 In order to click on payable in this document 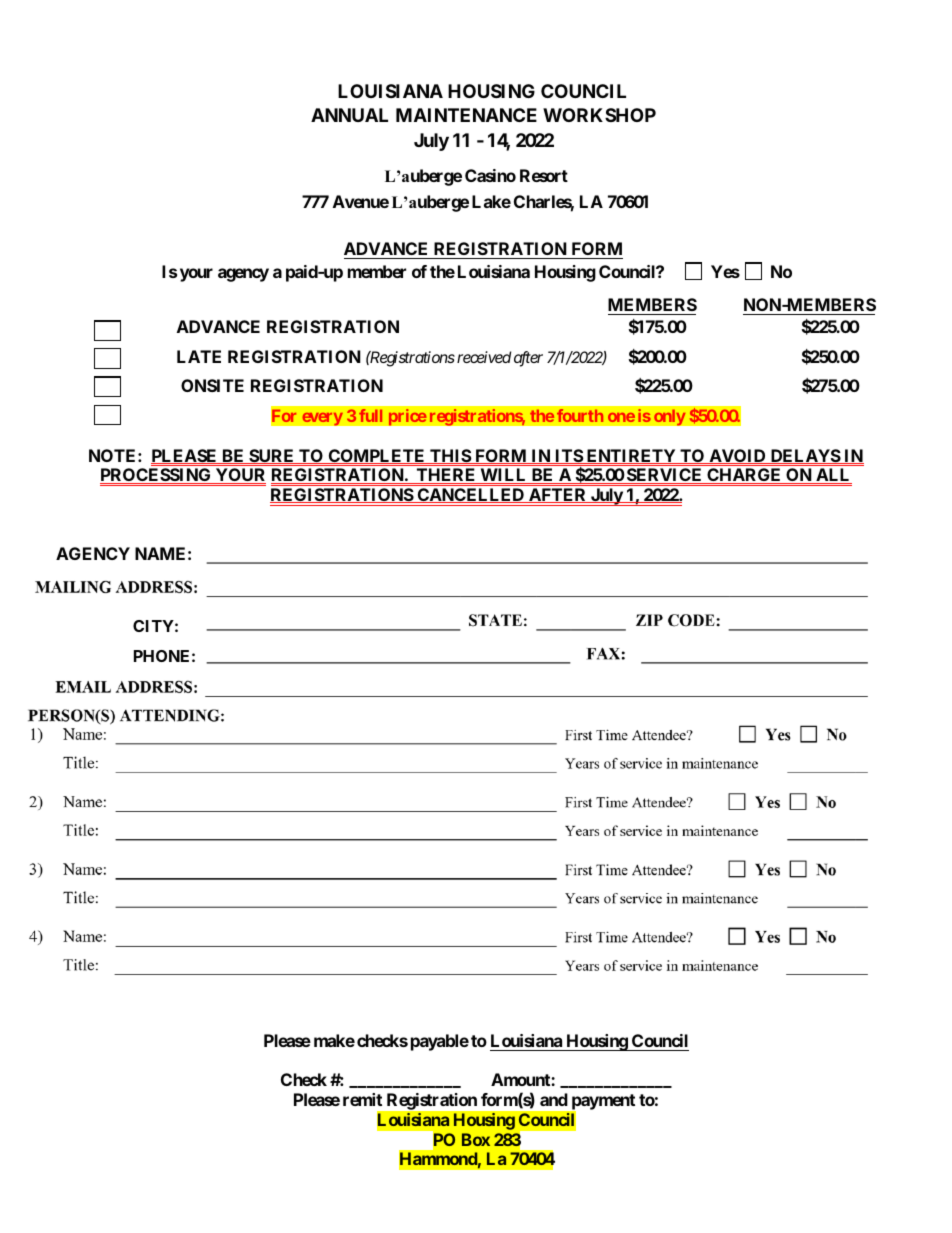, I will do `click(440, 1042)`.
